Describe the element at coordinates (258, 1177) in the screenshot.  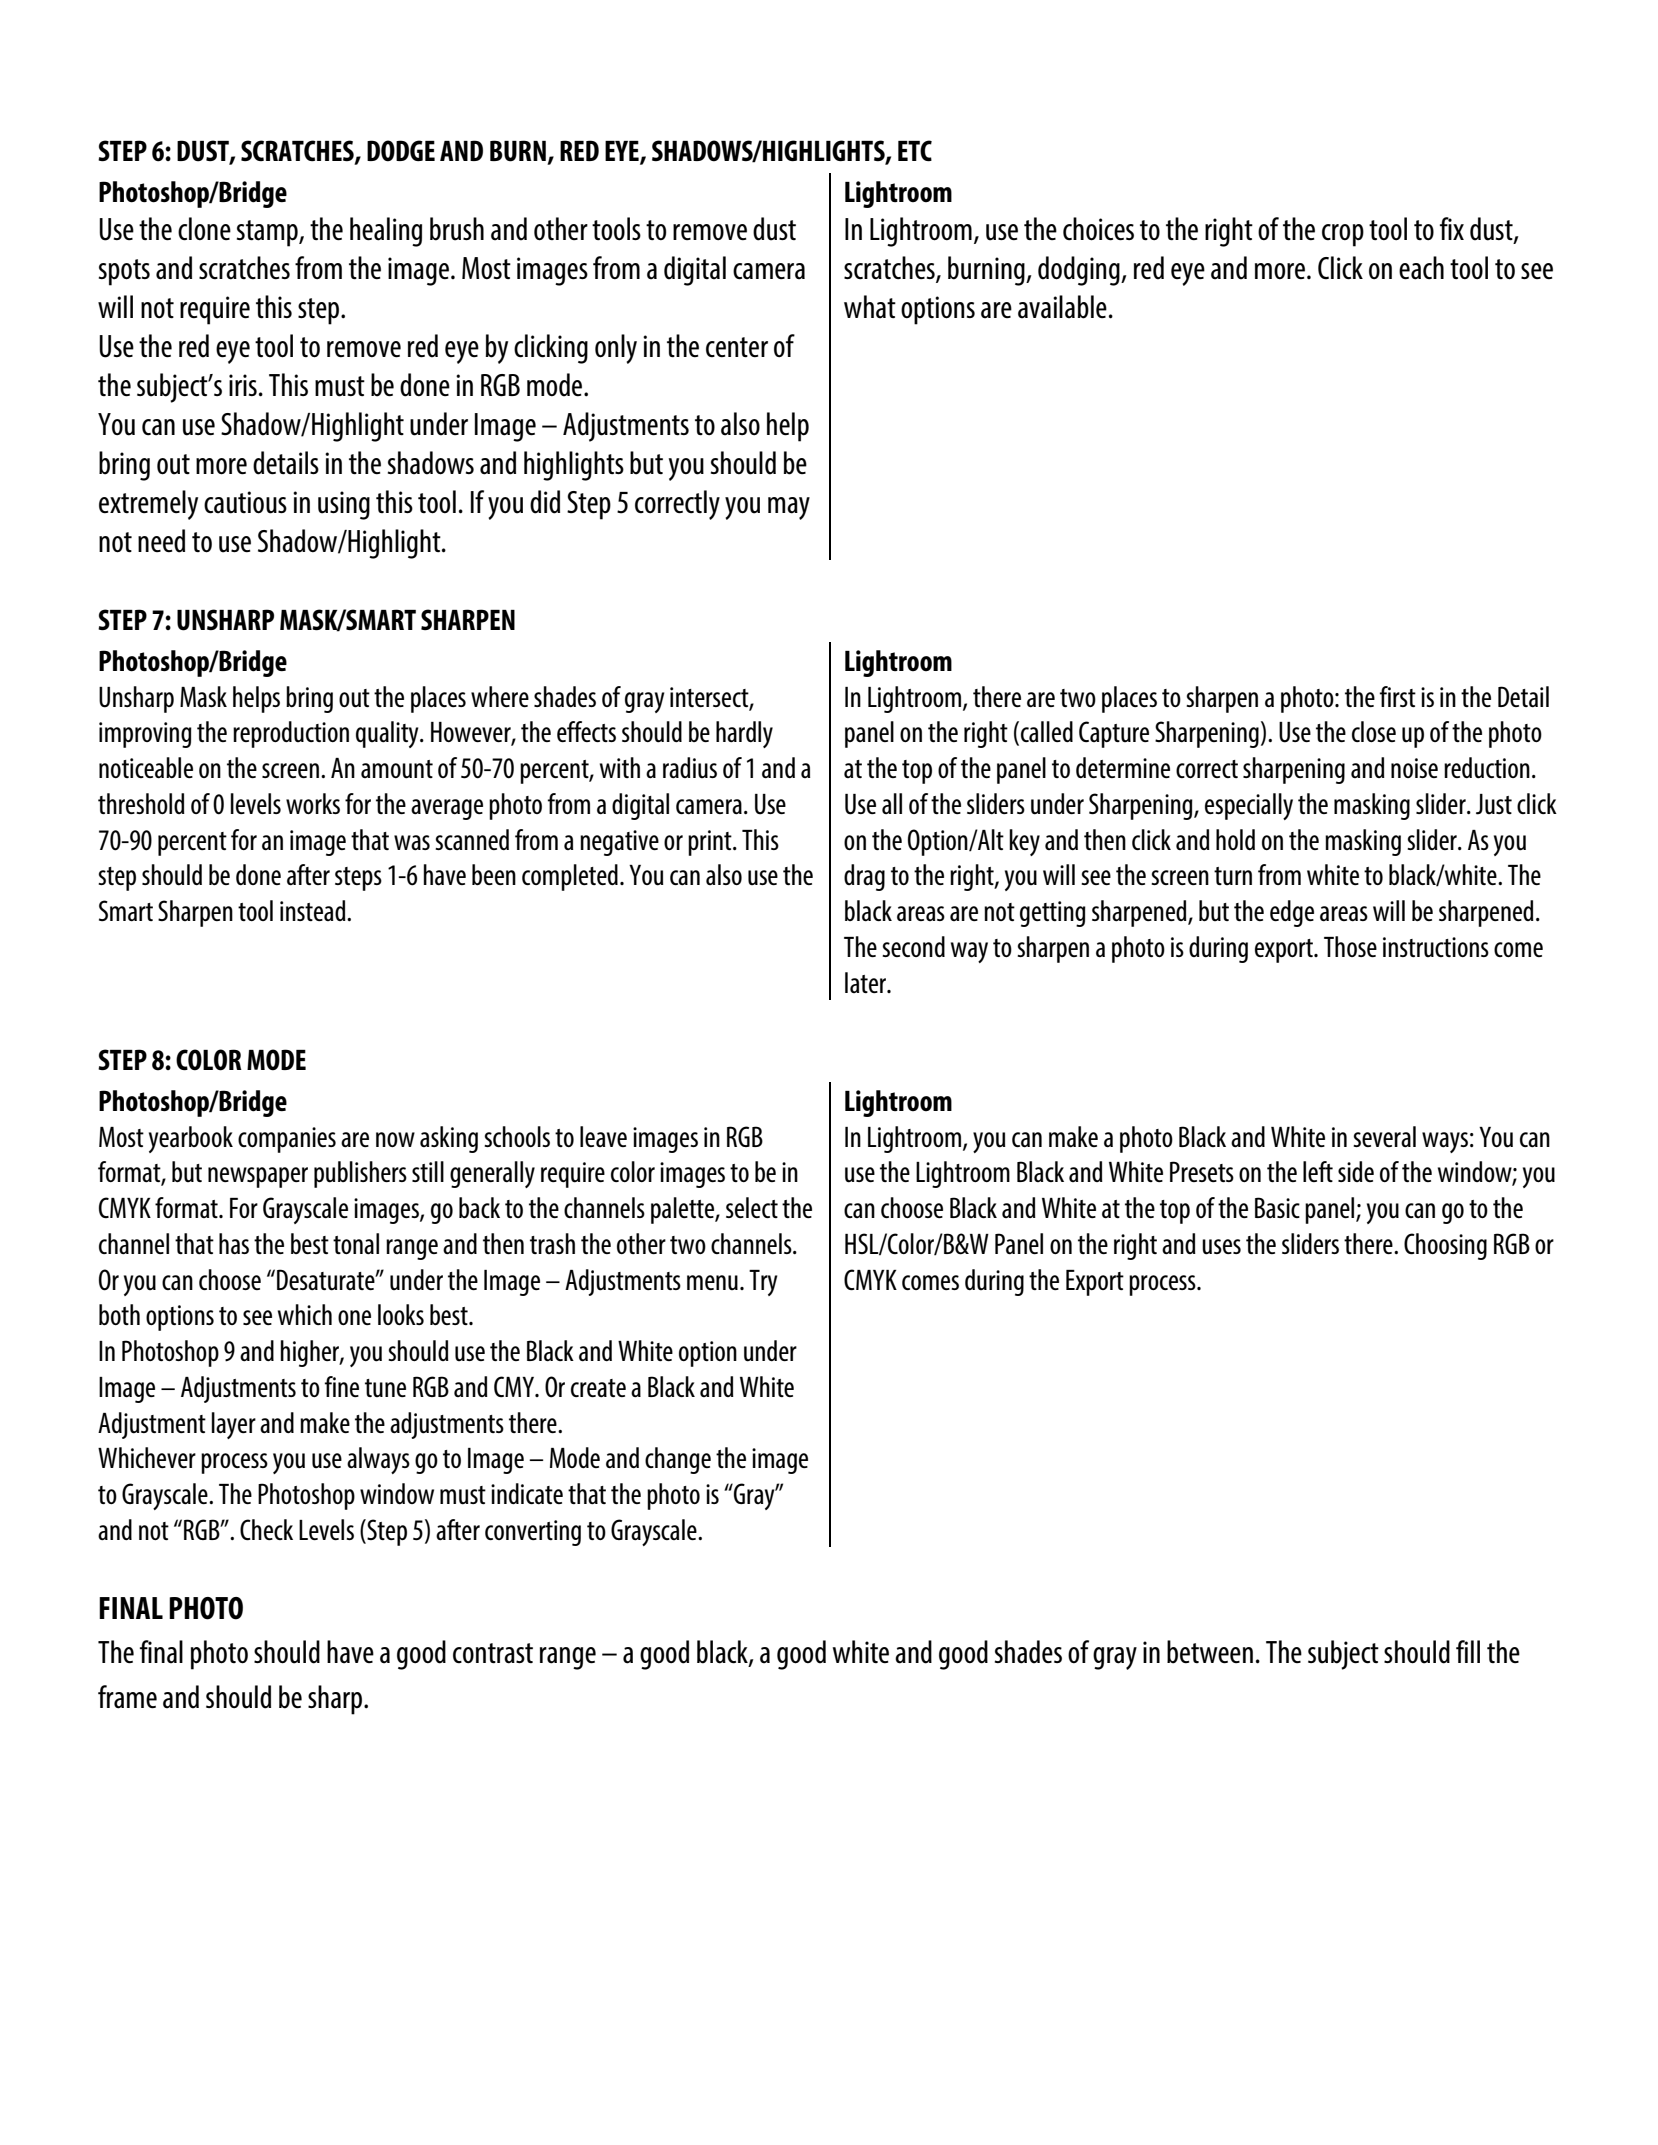
I see `newspaper` at that location.
